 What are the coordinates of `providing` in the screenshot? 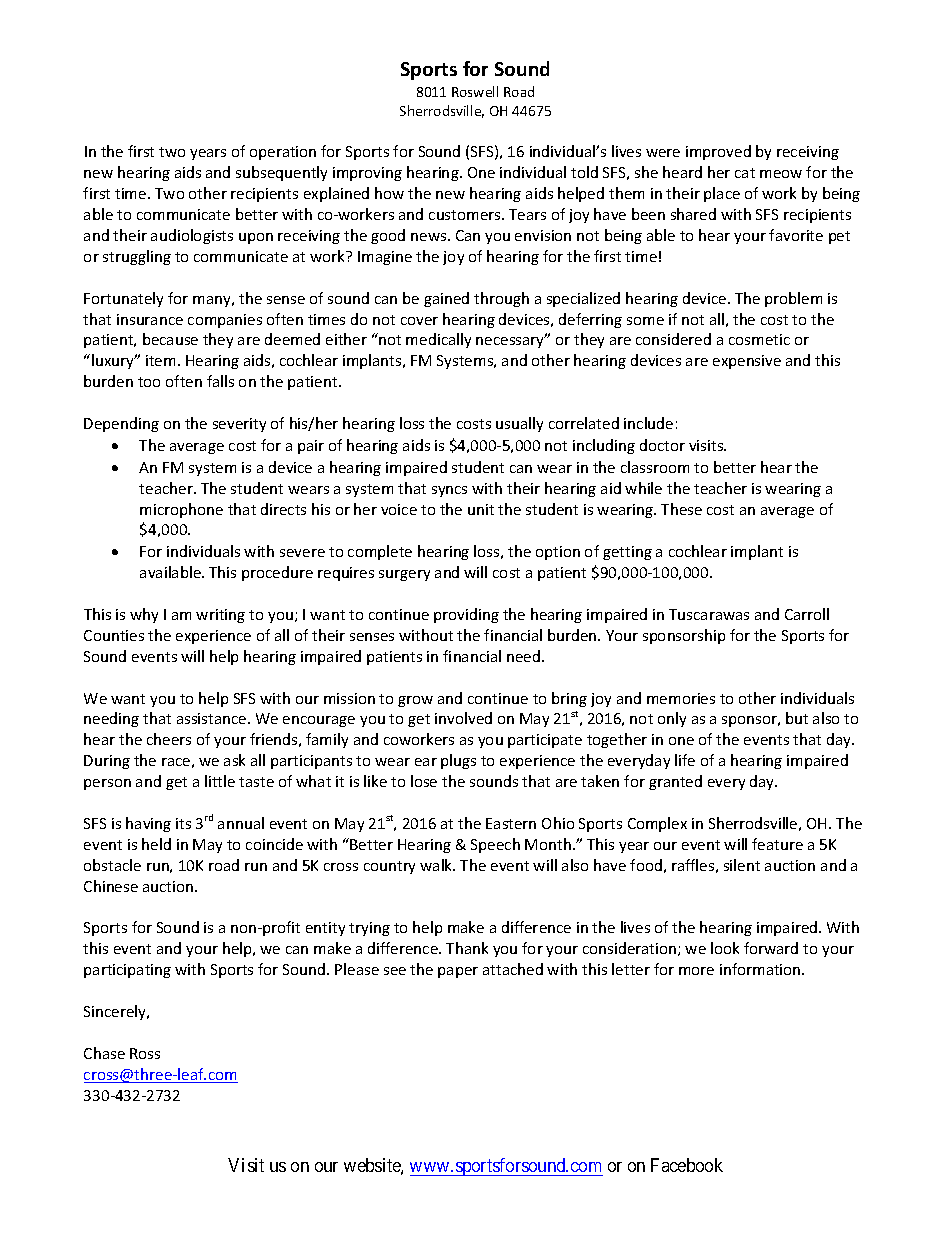 It's located at (466, 615).
